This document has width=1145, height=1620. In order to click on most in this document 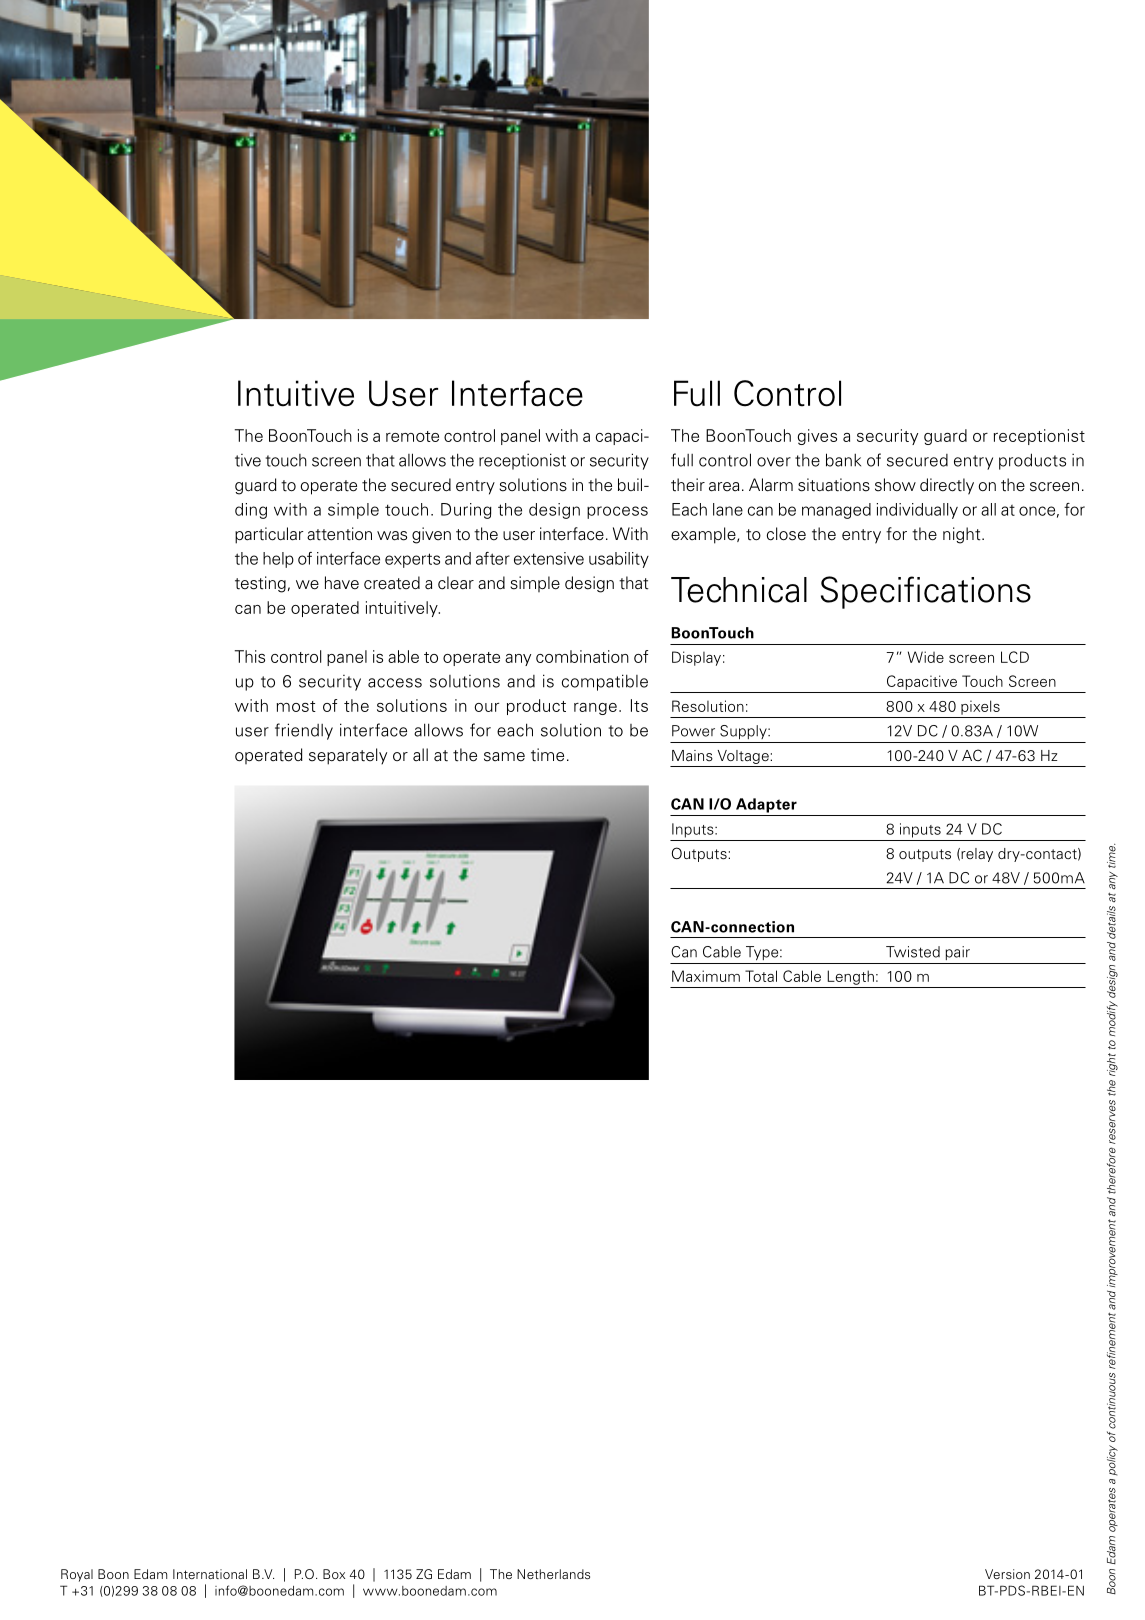, I will do `click(296, 706)`.
